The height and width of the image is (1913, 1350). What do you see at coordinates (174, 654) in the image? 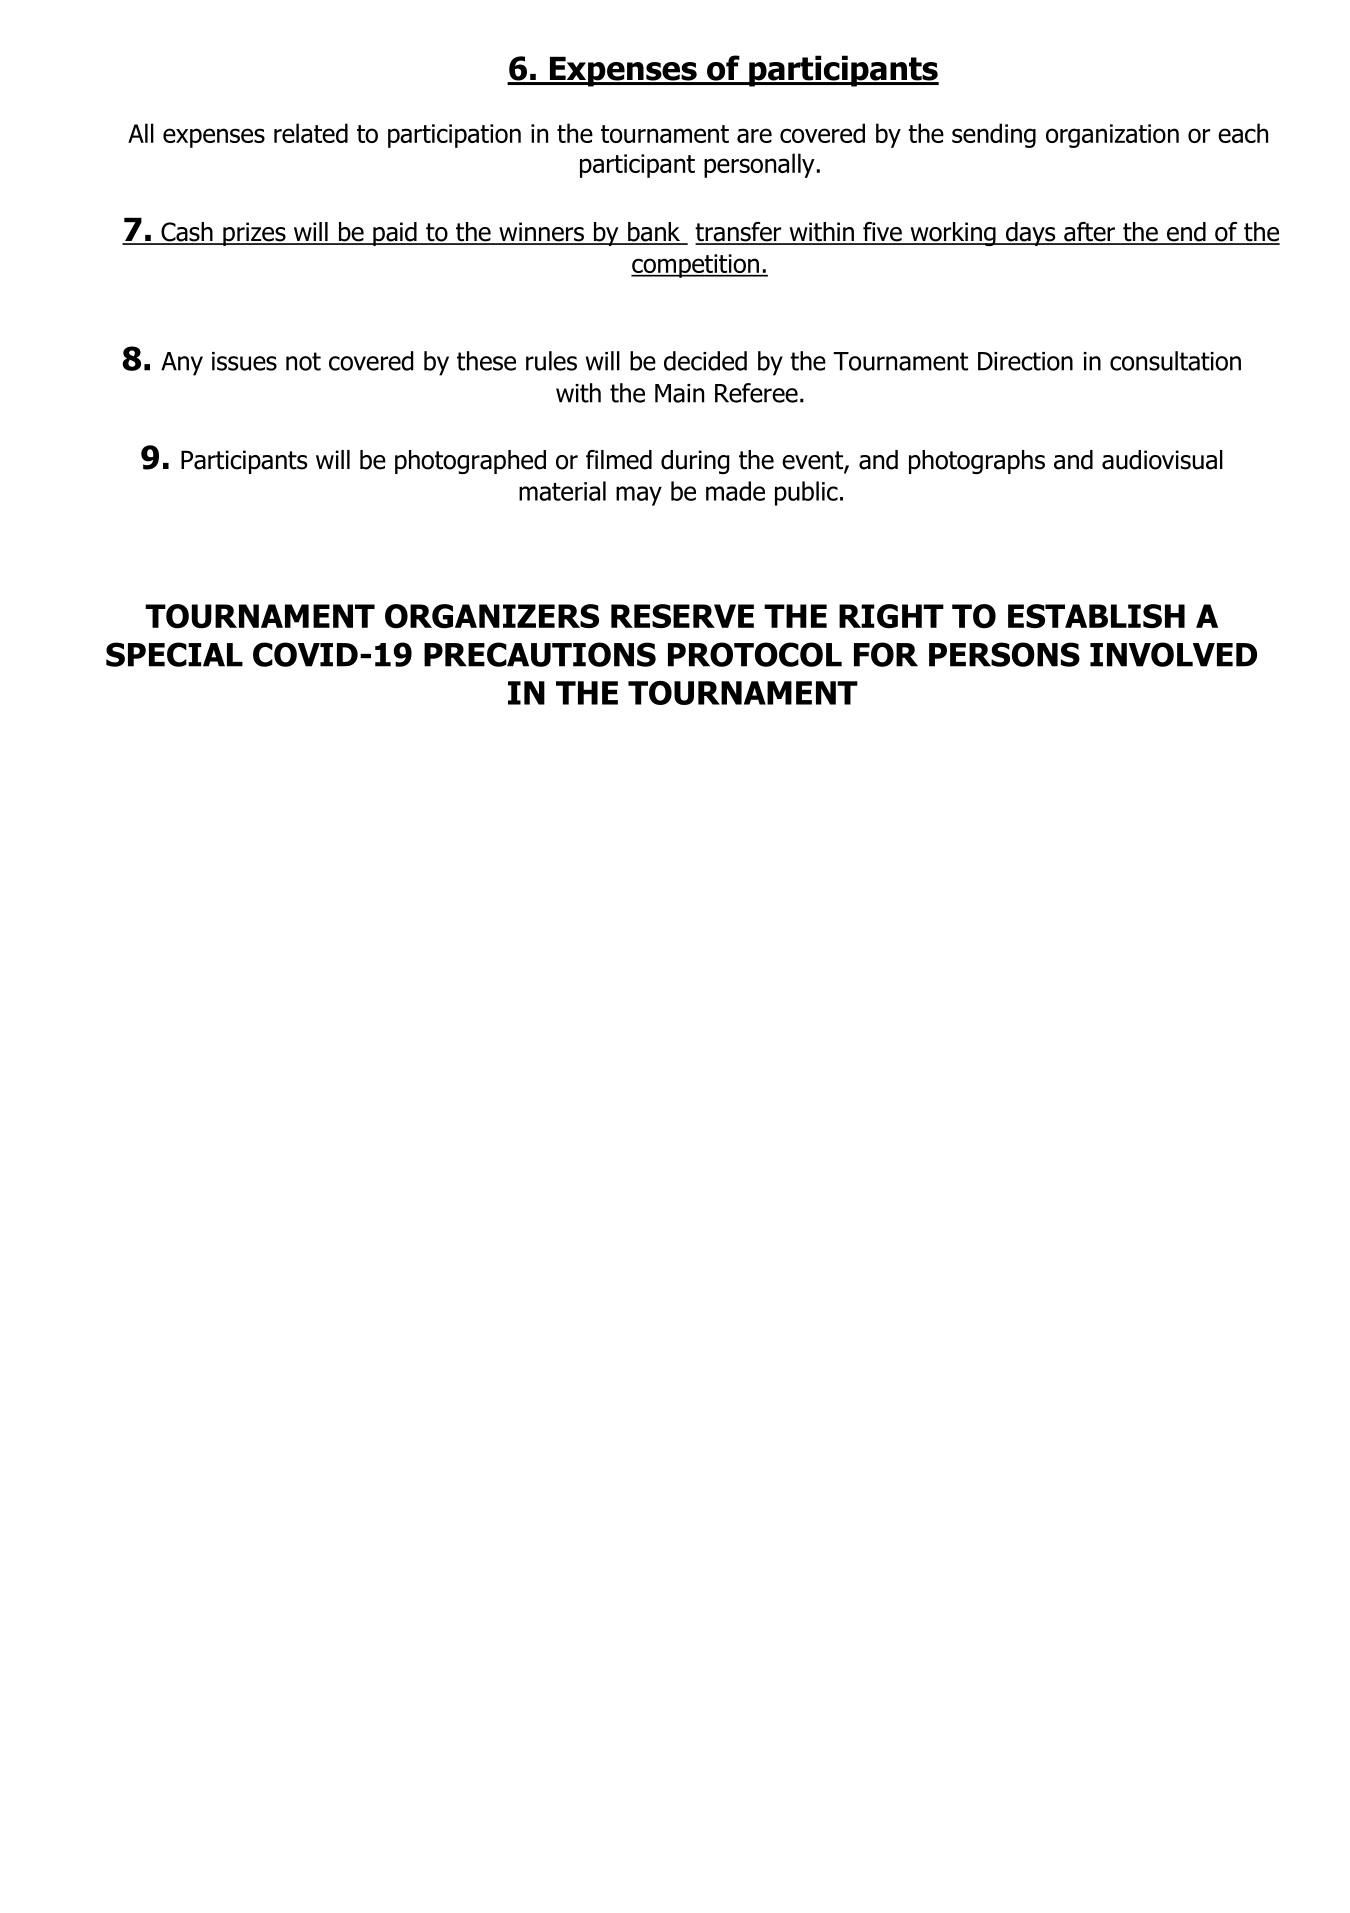
I see `SPECIAL` at bounding box center [174, 654].
